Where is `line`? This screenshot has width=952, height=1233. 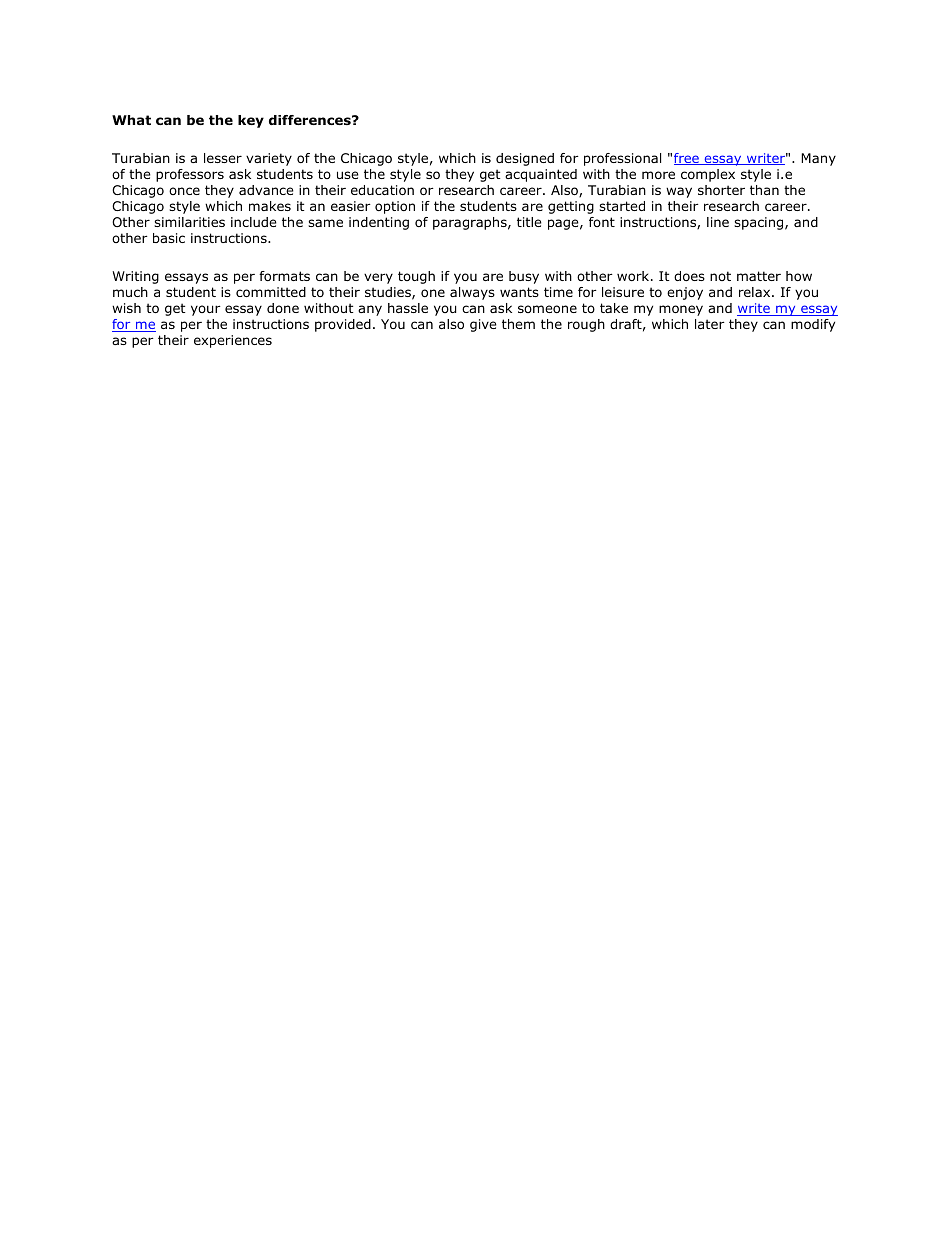
line is located at coordinates (718, 222).
